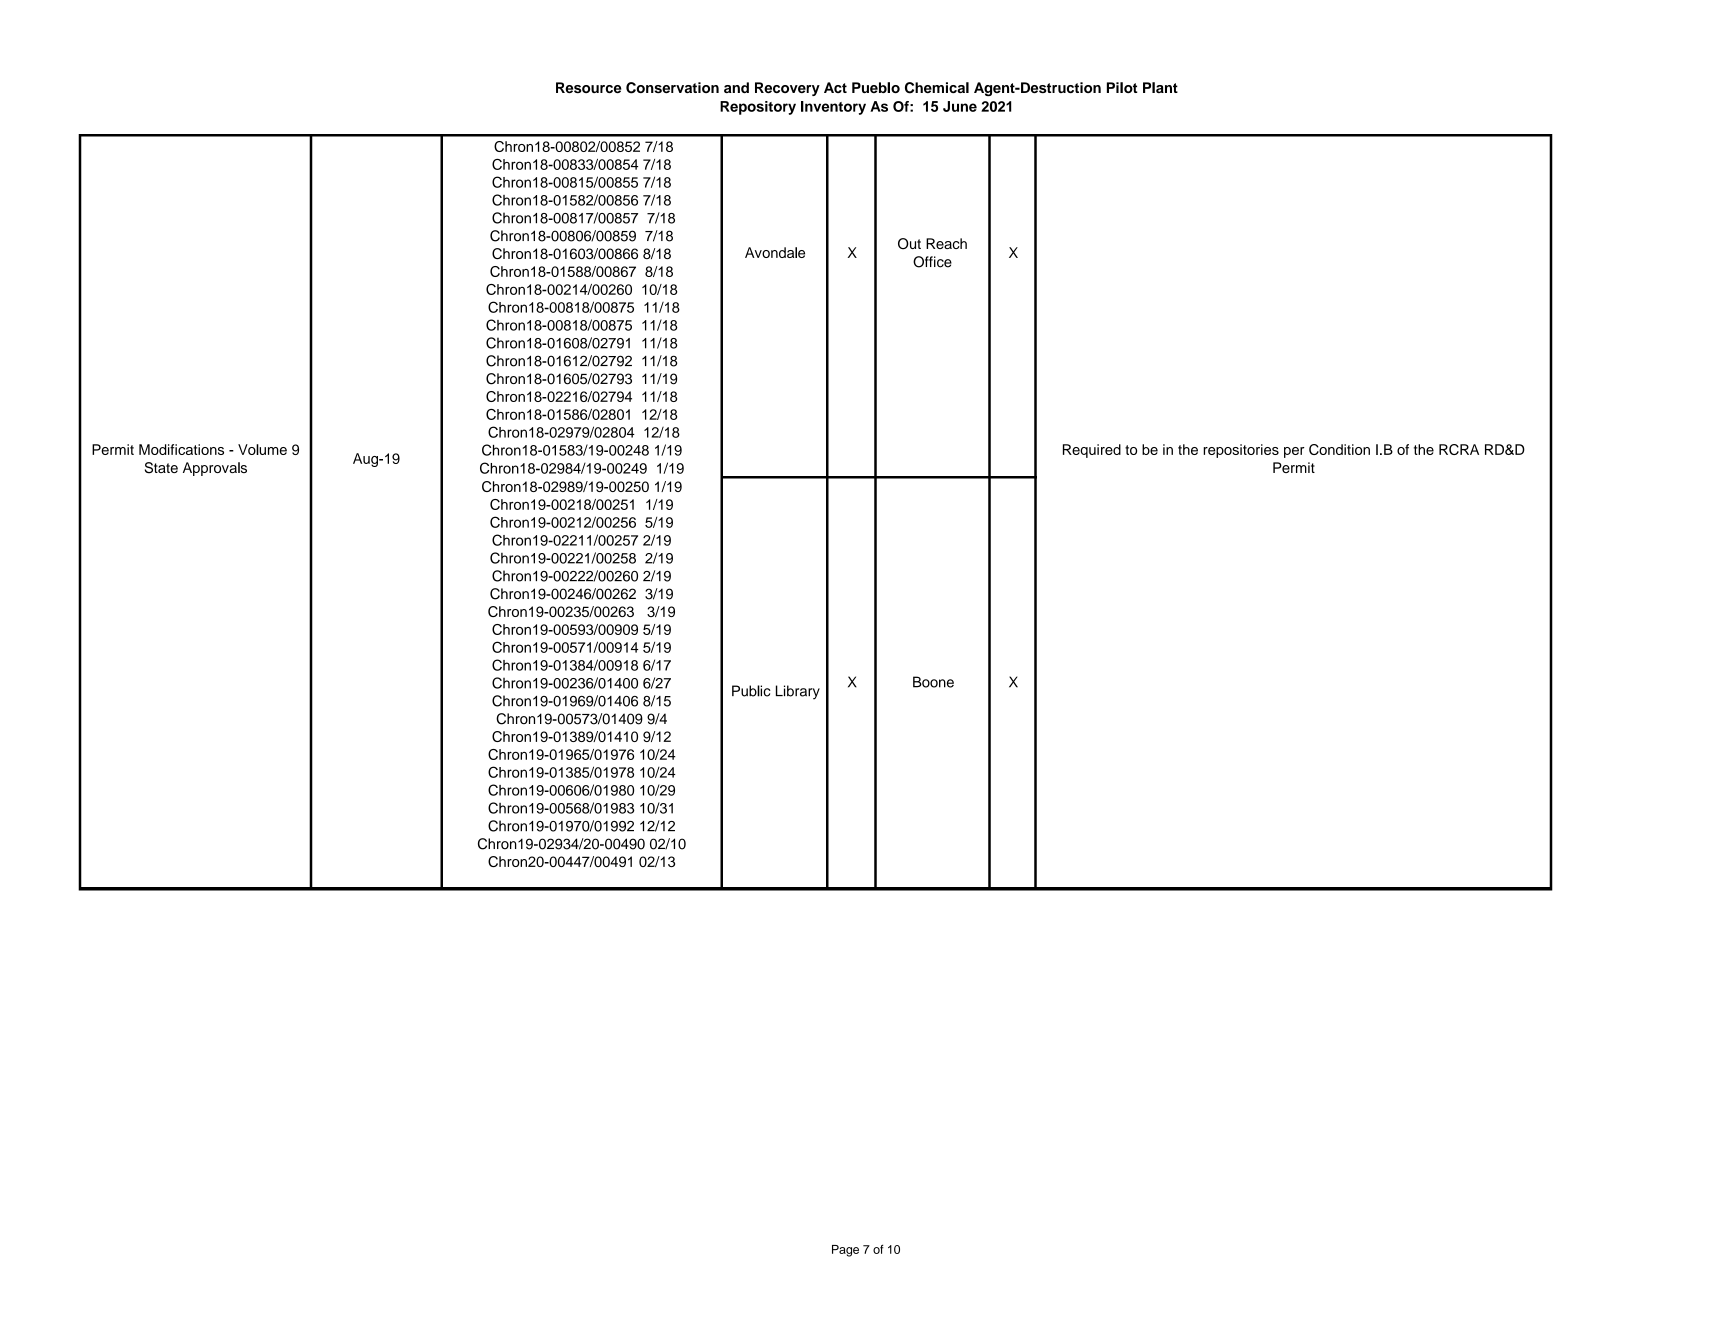 The image size is (1733, 1339). I want to click on Approvals, so click(215, 469).
